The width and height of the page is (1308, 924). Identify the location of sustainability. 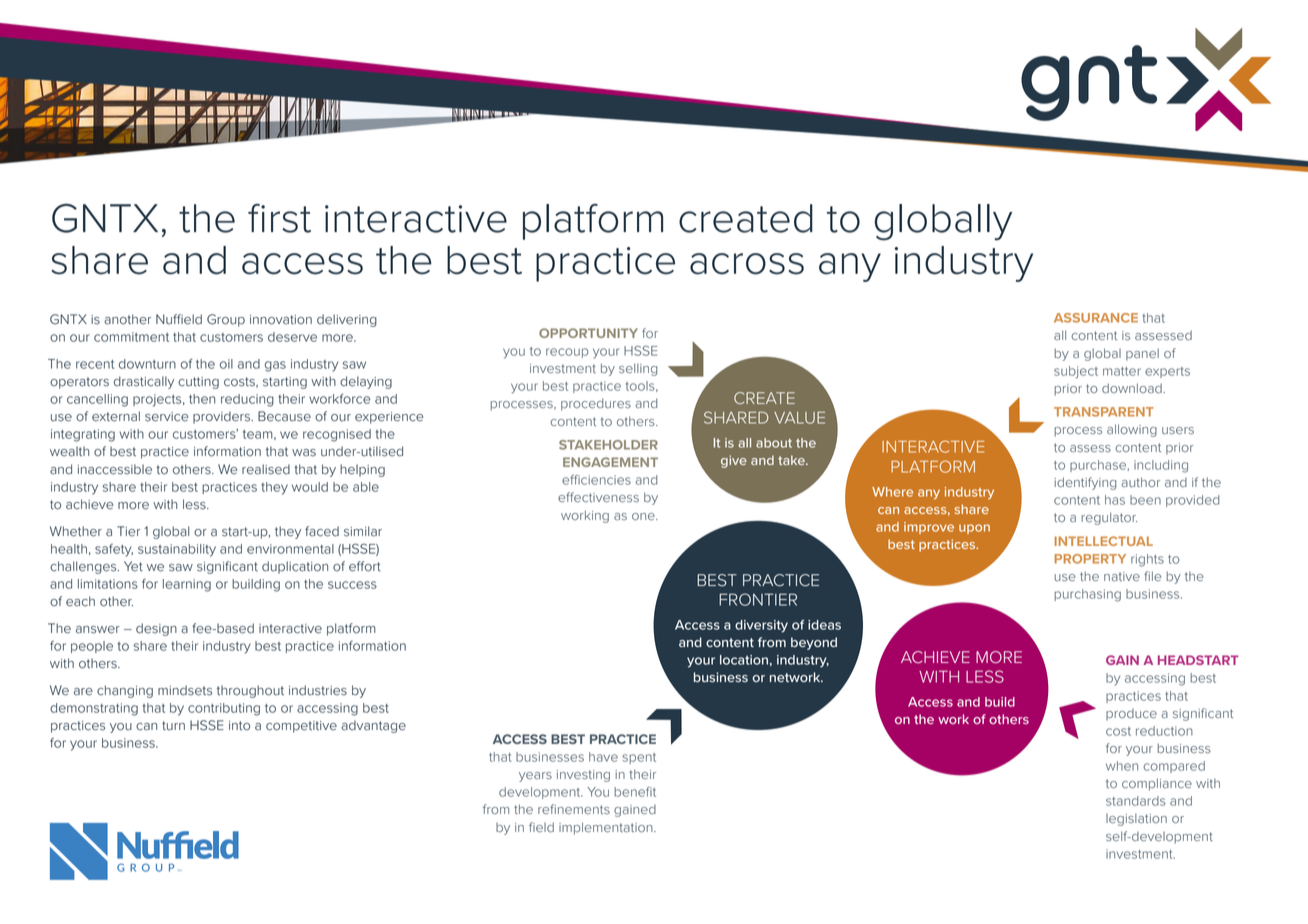
(177, 550).
